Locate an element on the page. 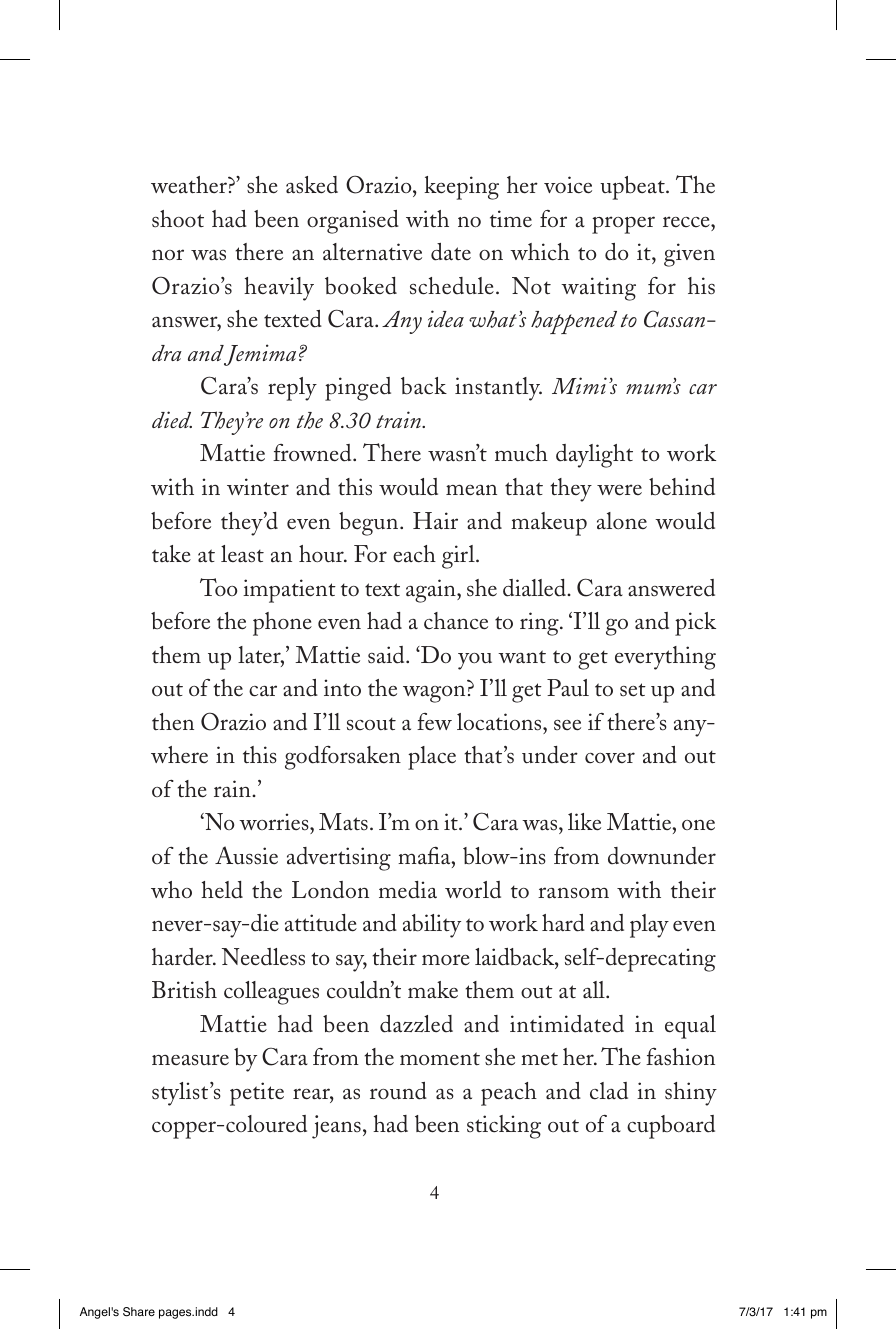 The image size is (896, 1329). jeans is located at coordinates (336, 1127).
